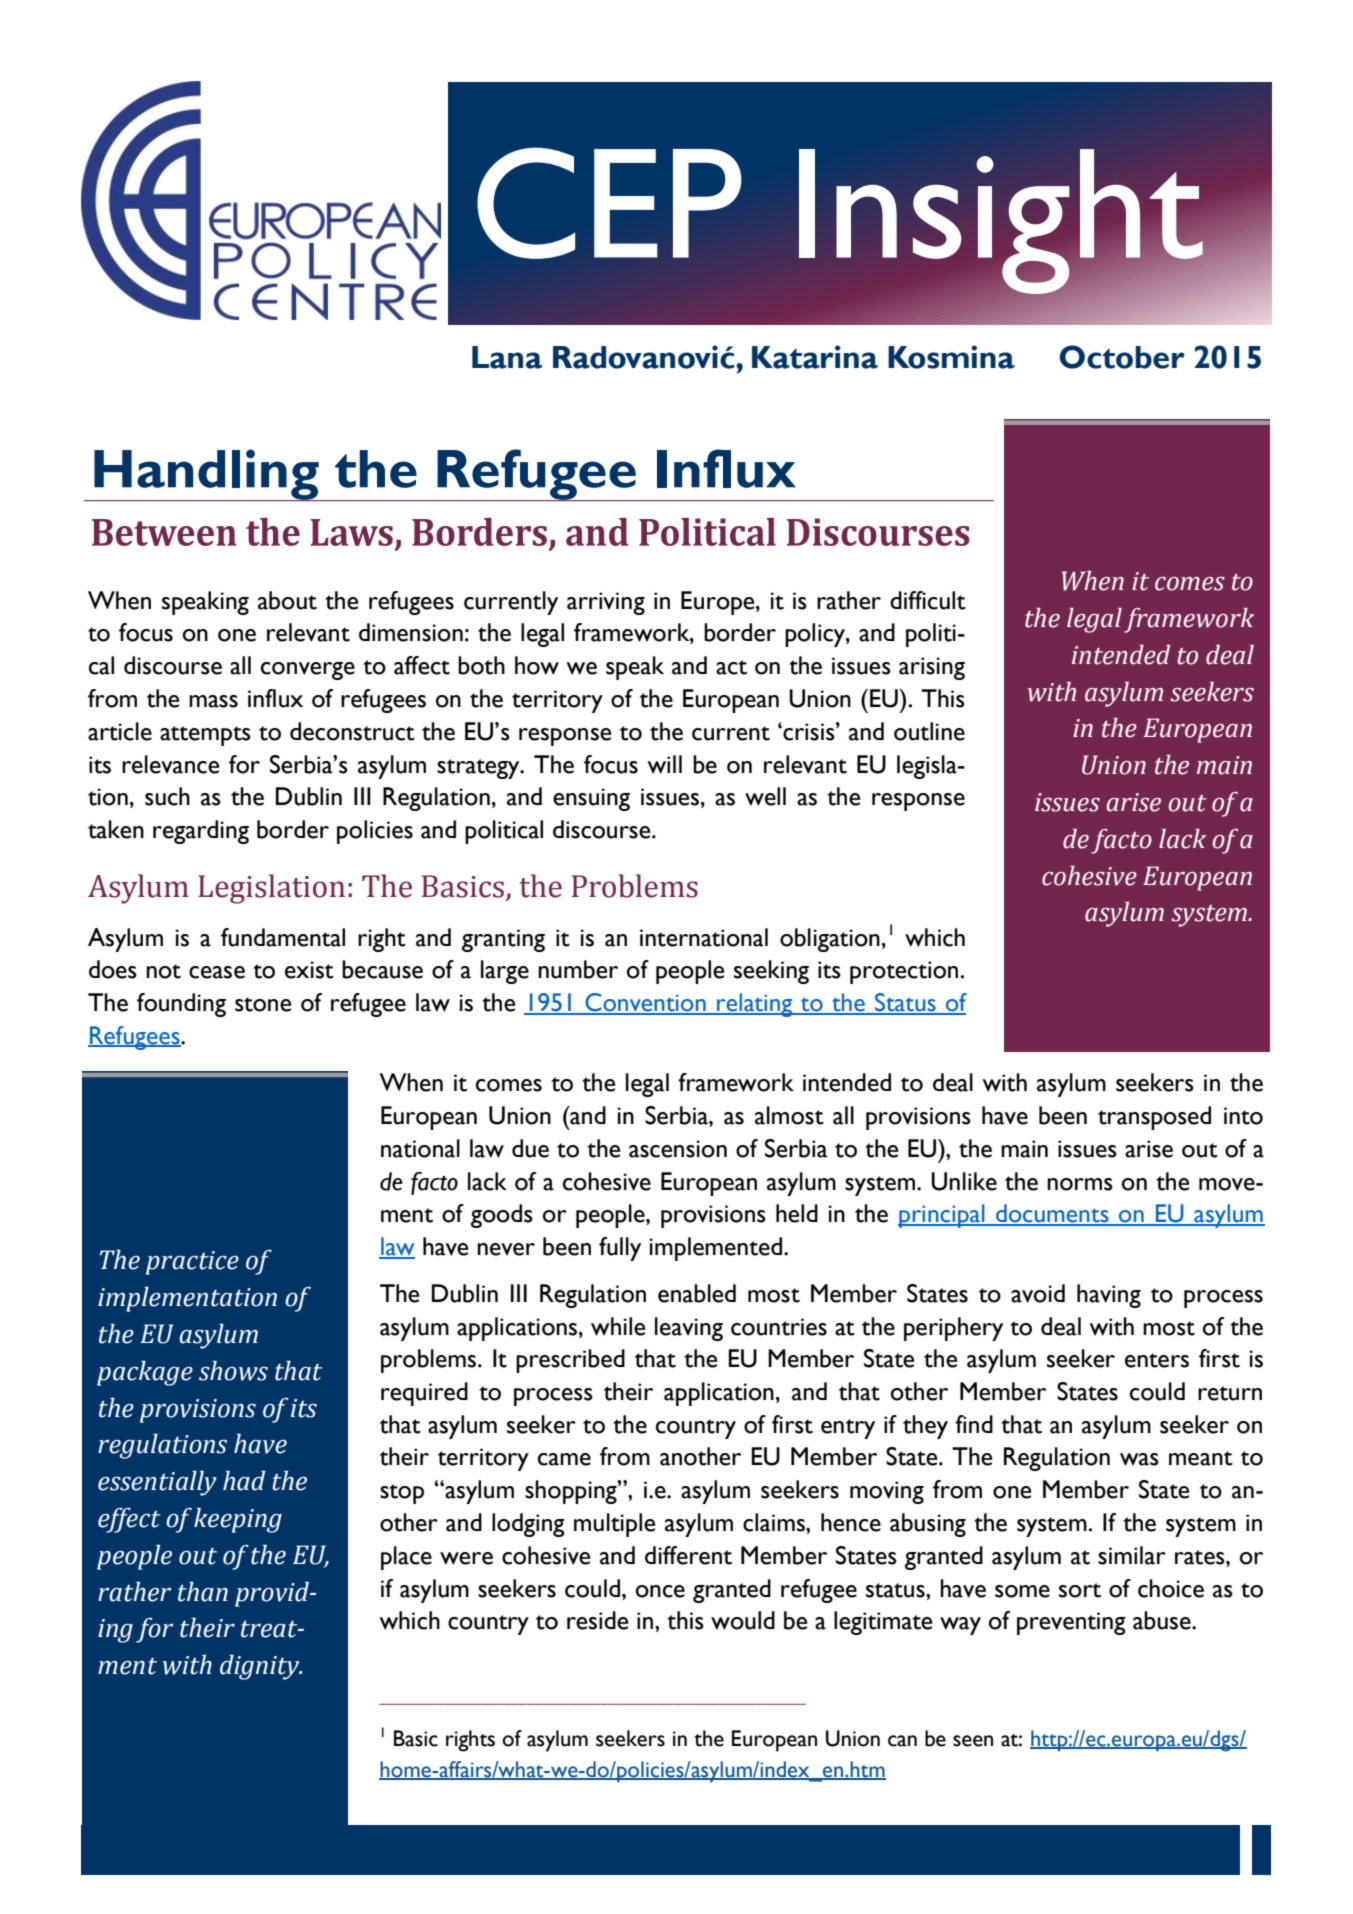 The height and width of the document is (1914, 1353). I want to click on Lana, so click(507, 357).
